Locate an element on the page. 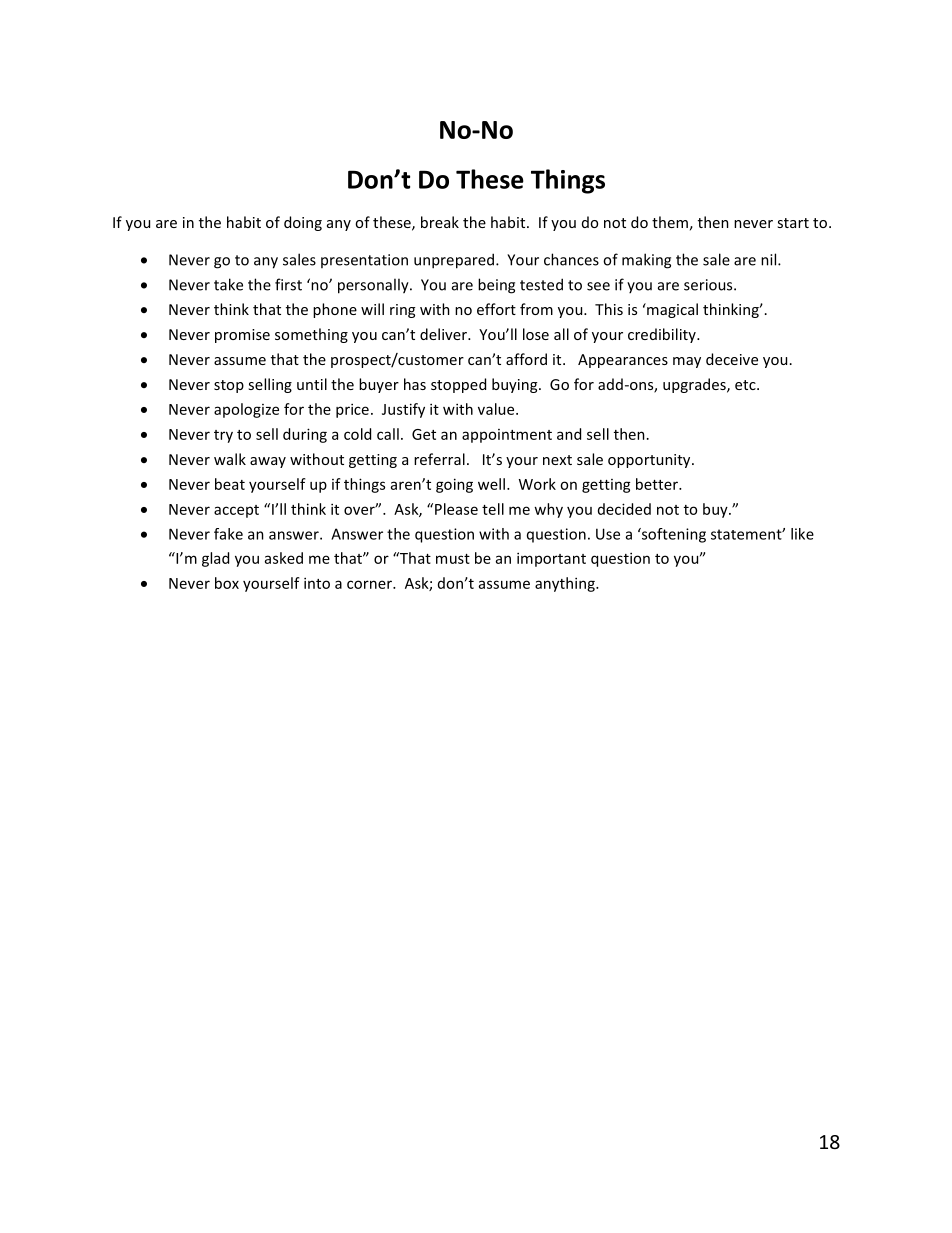 The height and width of the document is (1233, 952). afford is located at coordinates (526, 359).
